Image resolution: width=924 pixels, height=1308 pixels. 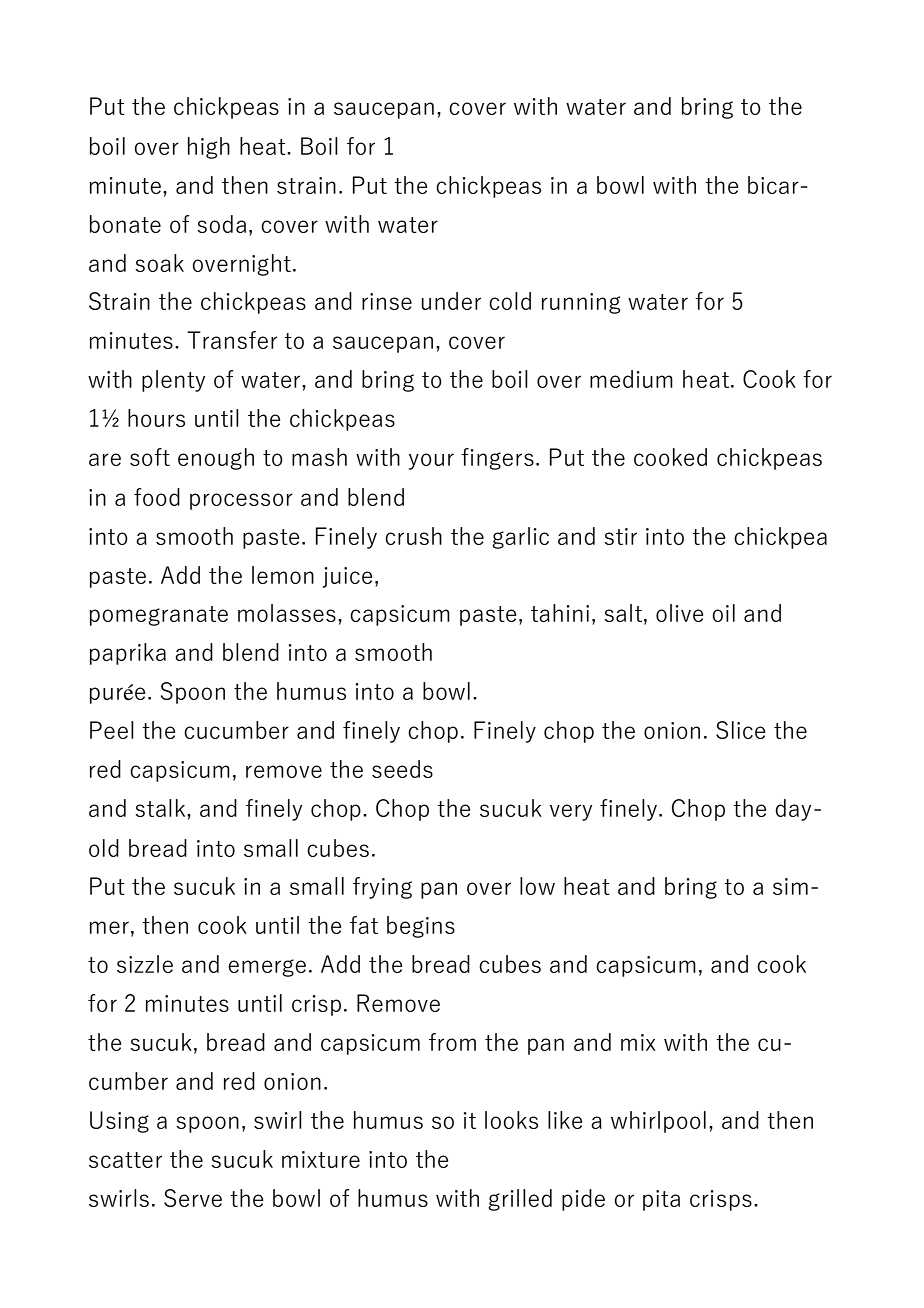 I want to click on seeds, so click(x=402, y=769).
